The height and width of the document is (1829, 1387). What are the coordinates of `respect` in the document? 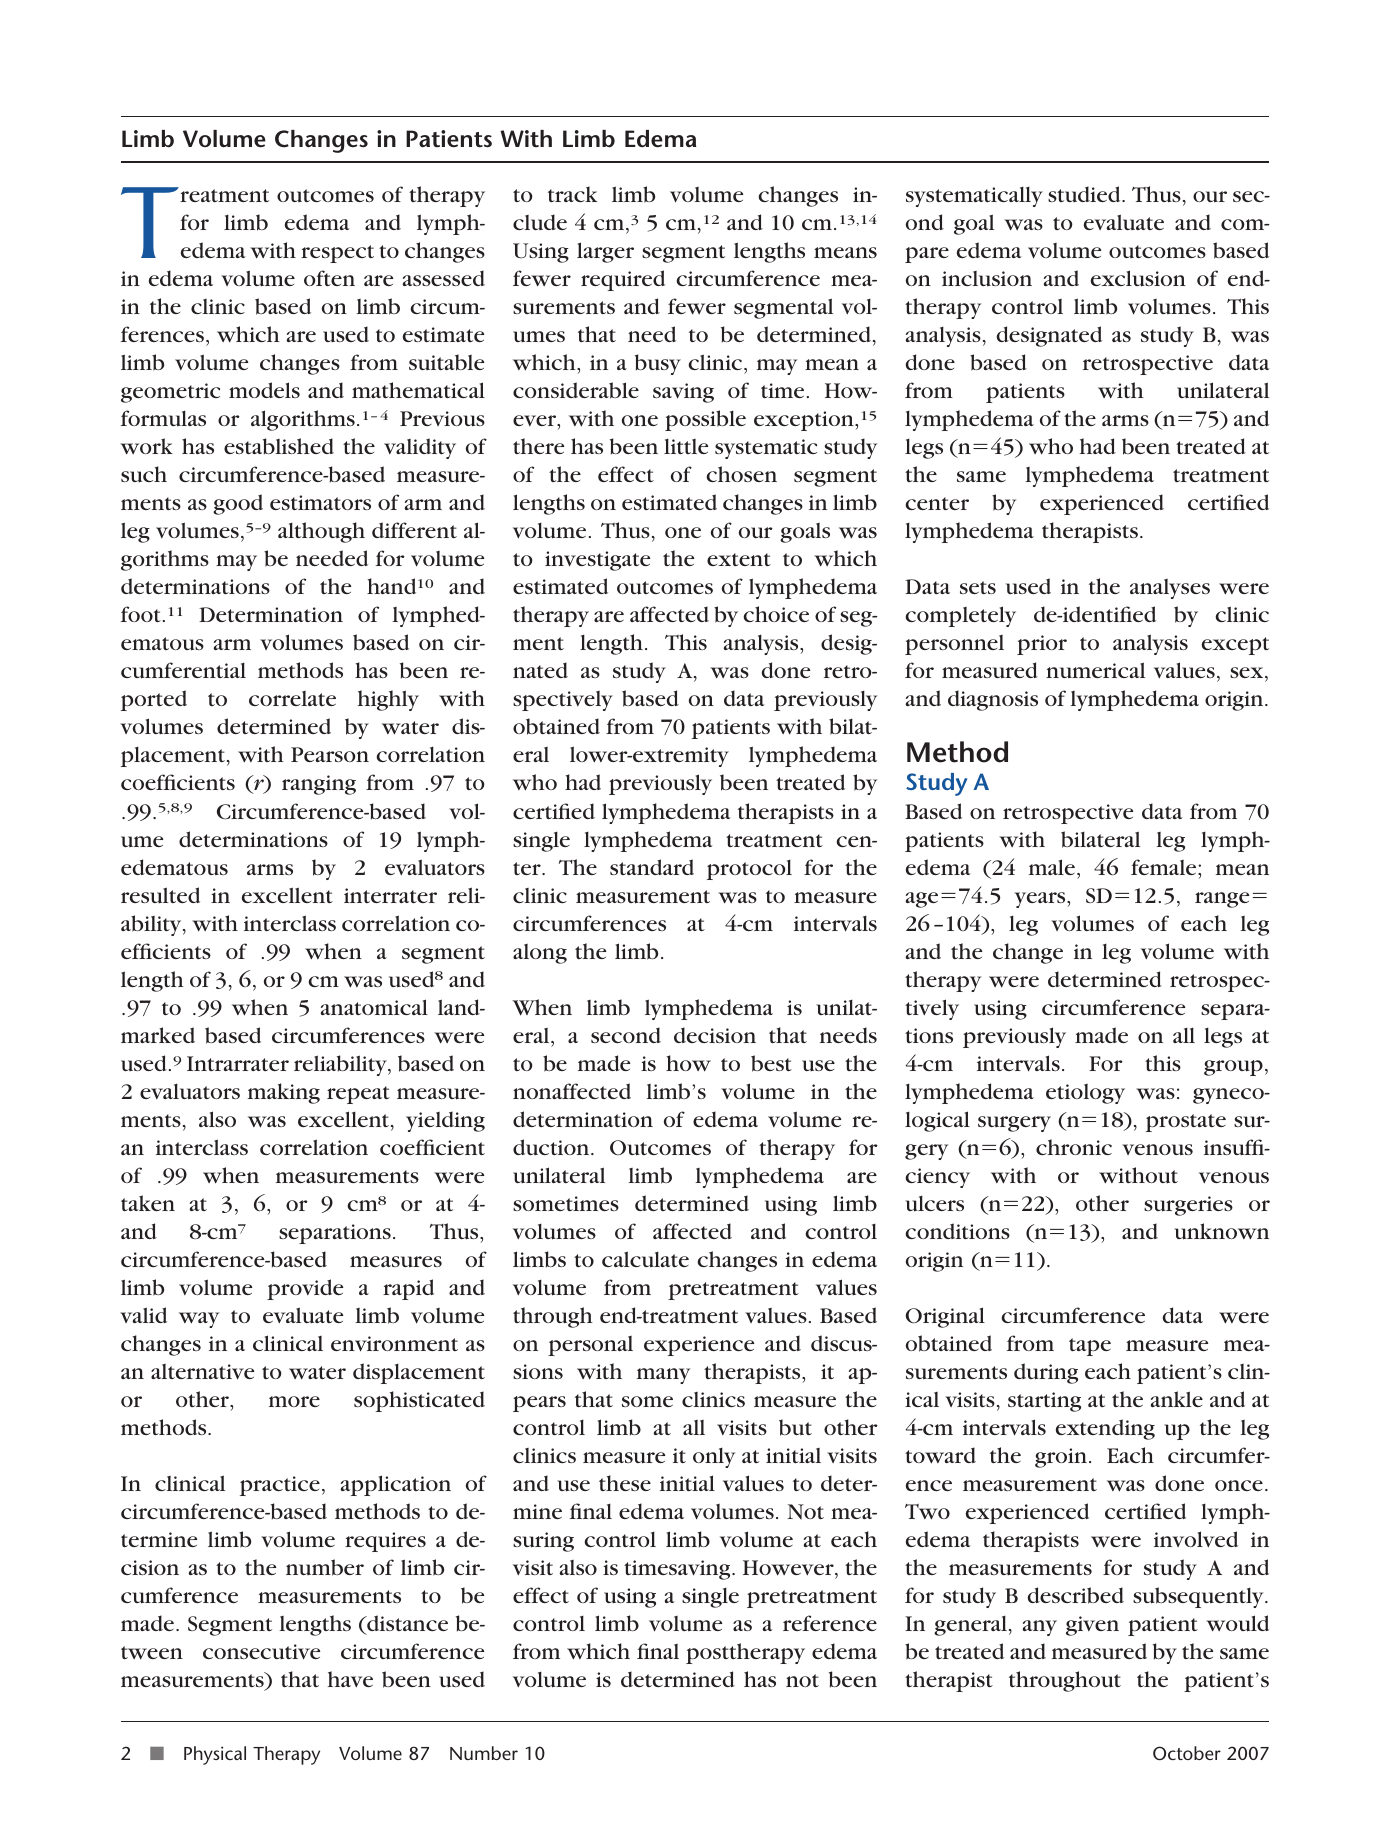 It's located at (337, 254).
